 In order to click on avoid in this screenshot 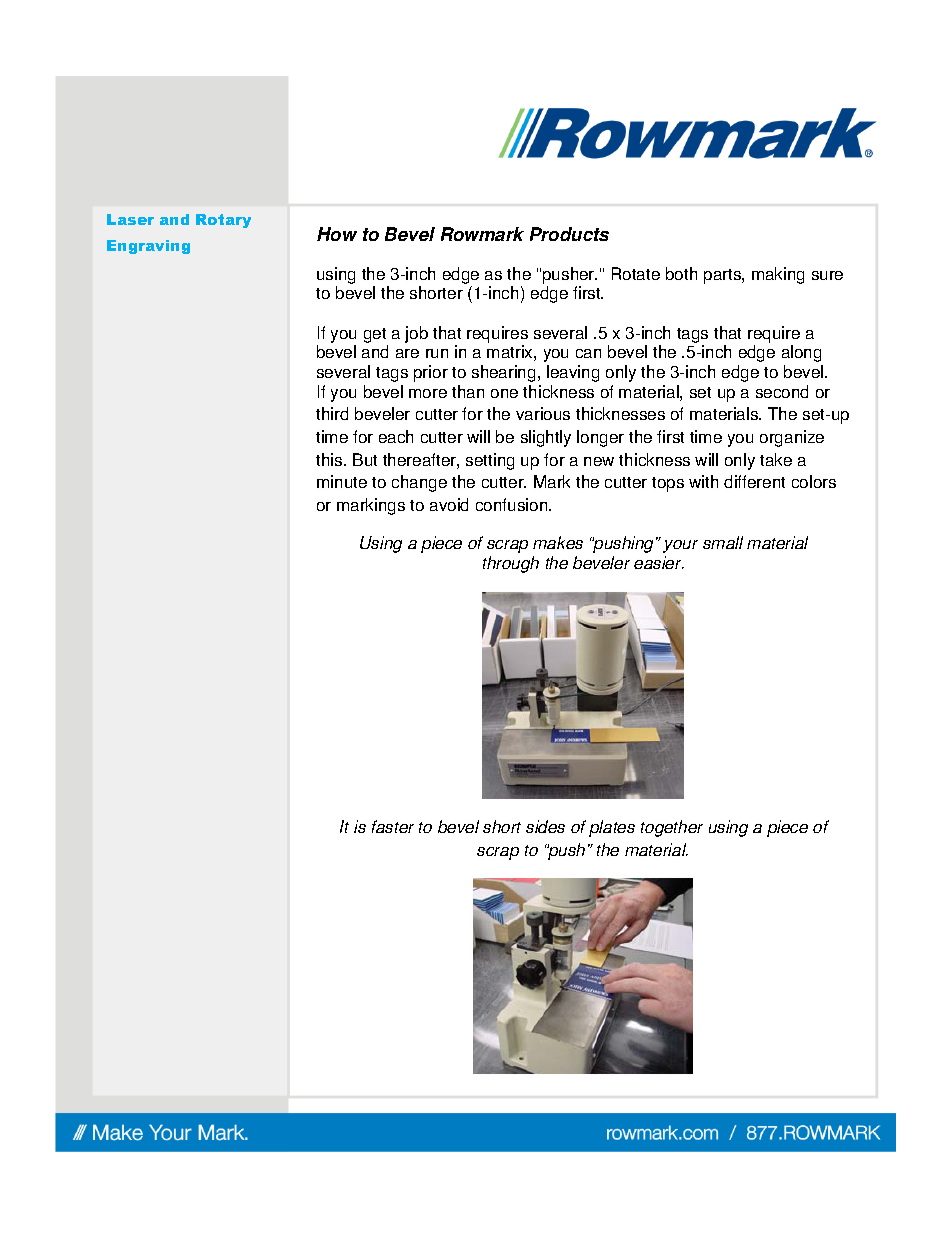, I will do `click(449, 504)`.
